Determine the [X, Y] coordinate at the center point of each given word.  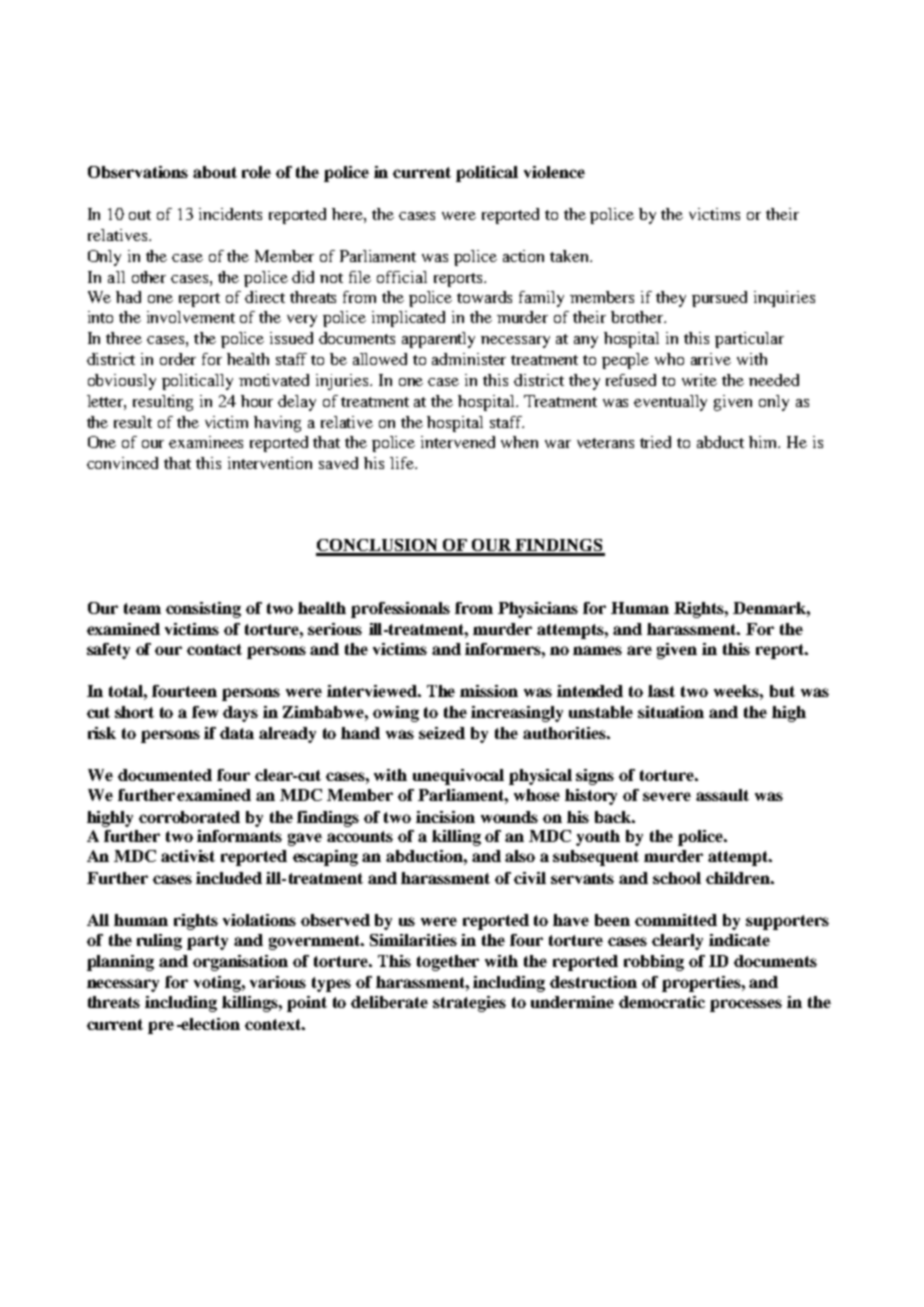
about [215, 172]
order [178, 359]
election [209, 1024]
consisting [203, 610]
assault [722, 795]
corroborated [189, 817]
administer [469, 359]
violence [554, 172]
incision [445, 817]
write [699, 380]
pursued [719, 299]
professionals [400, 610]
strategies [469, 1004]
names [597, 650]
